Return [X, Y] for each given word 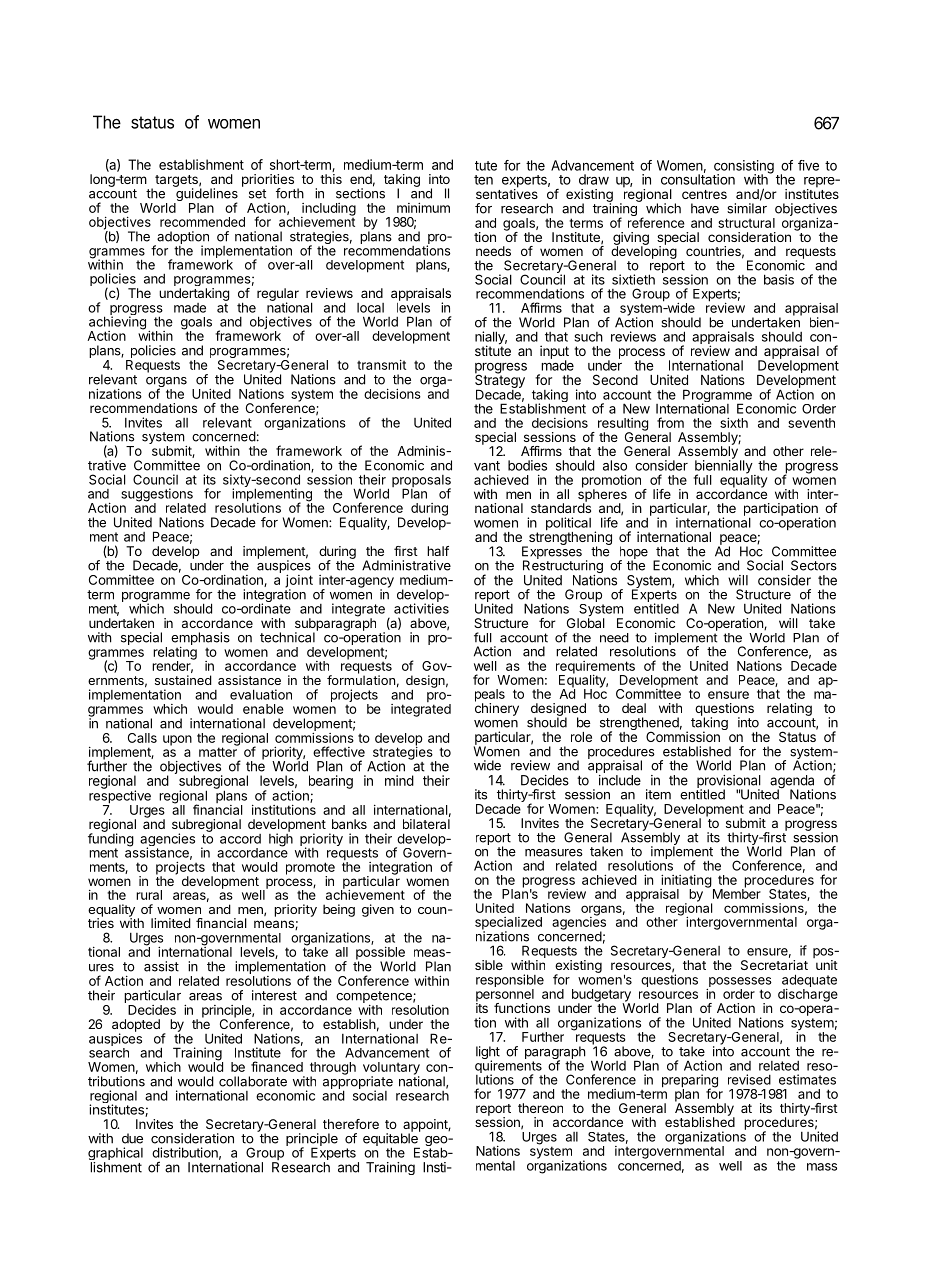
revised [749, 1079]
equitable [391, 1139]
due [132, 1138]
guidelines [206, 195]
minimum [423, 208]
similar [747, 208]
